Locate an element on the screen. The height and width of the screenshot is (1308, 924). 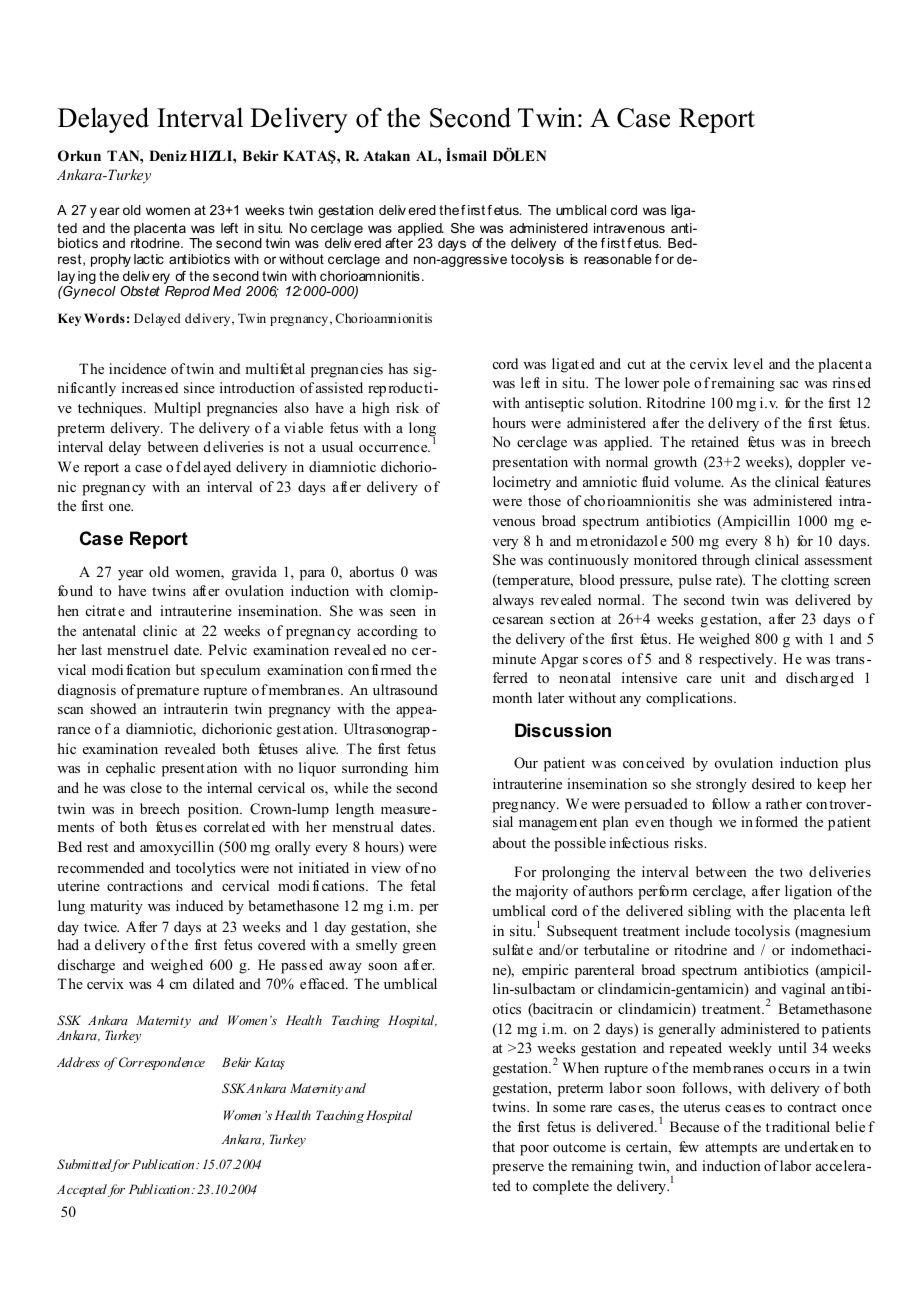
Submitted is located at coordinates (85, 1165).
